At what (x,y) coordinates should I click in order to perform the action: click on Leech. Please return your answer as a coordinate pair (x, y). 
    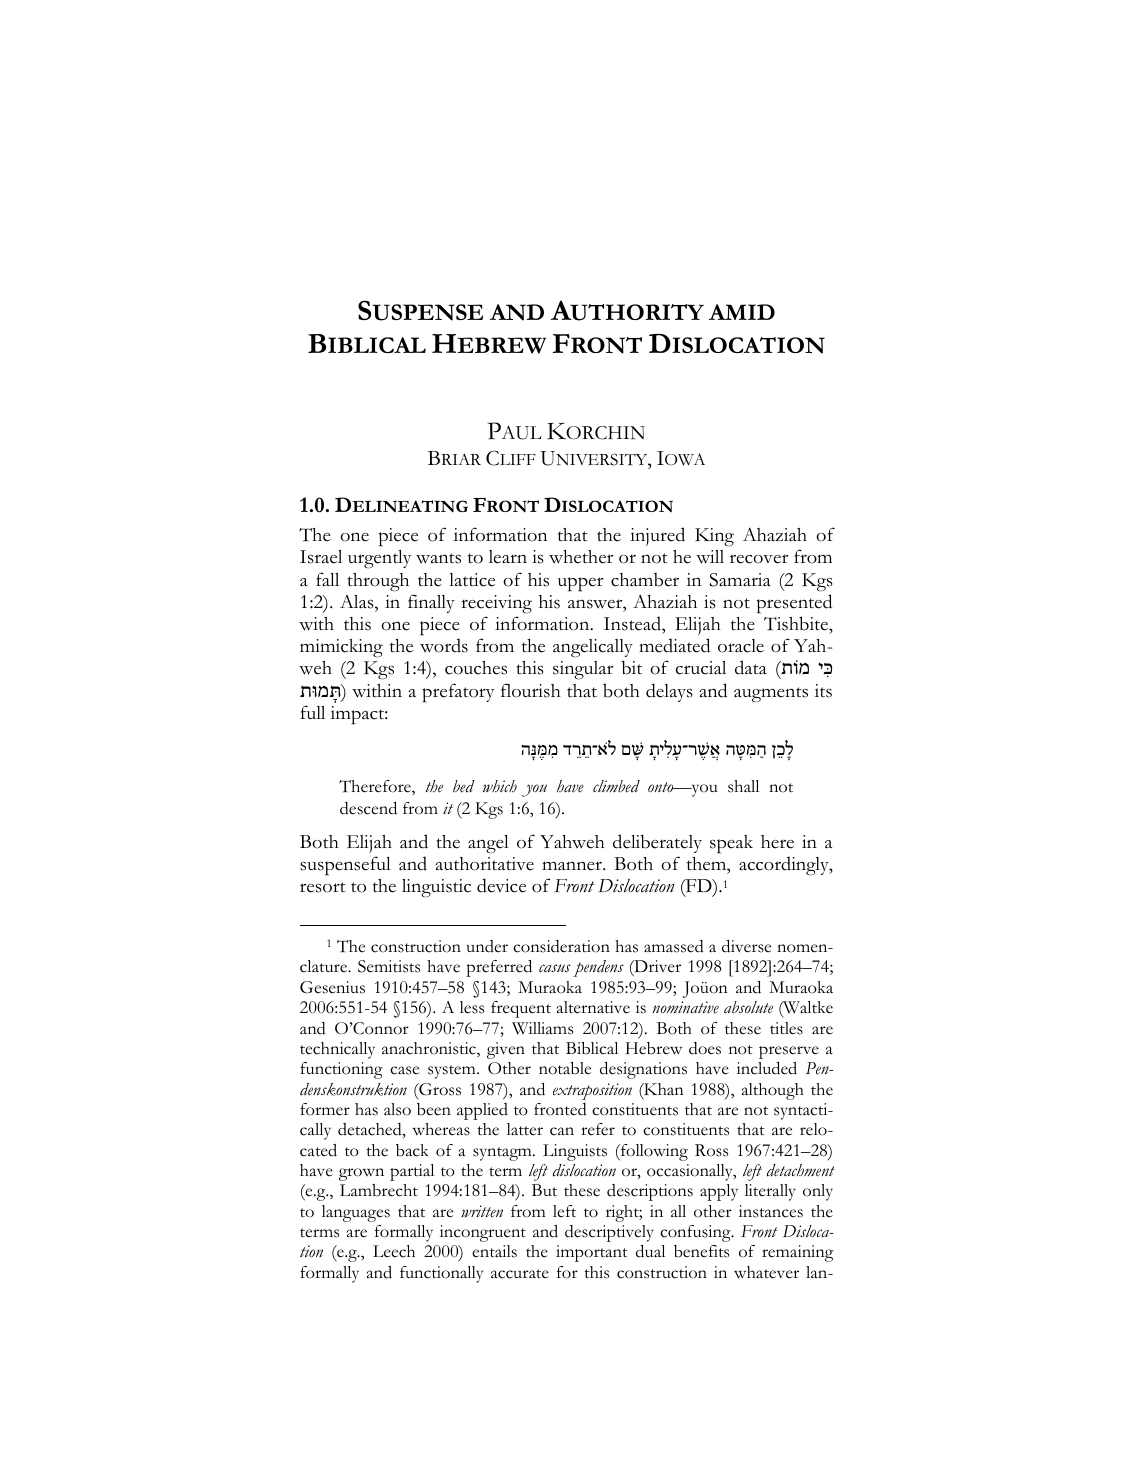
    Looking at the image, I should click on (394, 1251).
